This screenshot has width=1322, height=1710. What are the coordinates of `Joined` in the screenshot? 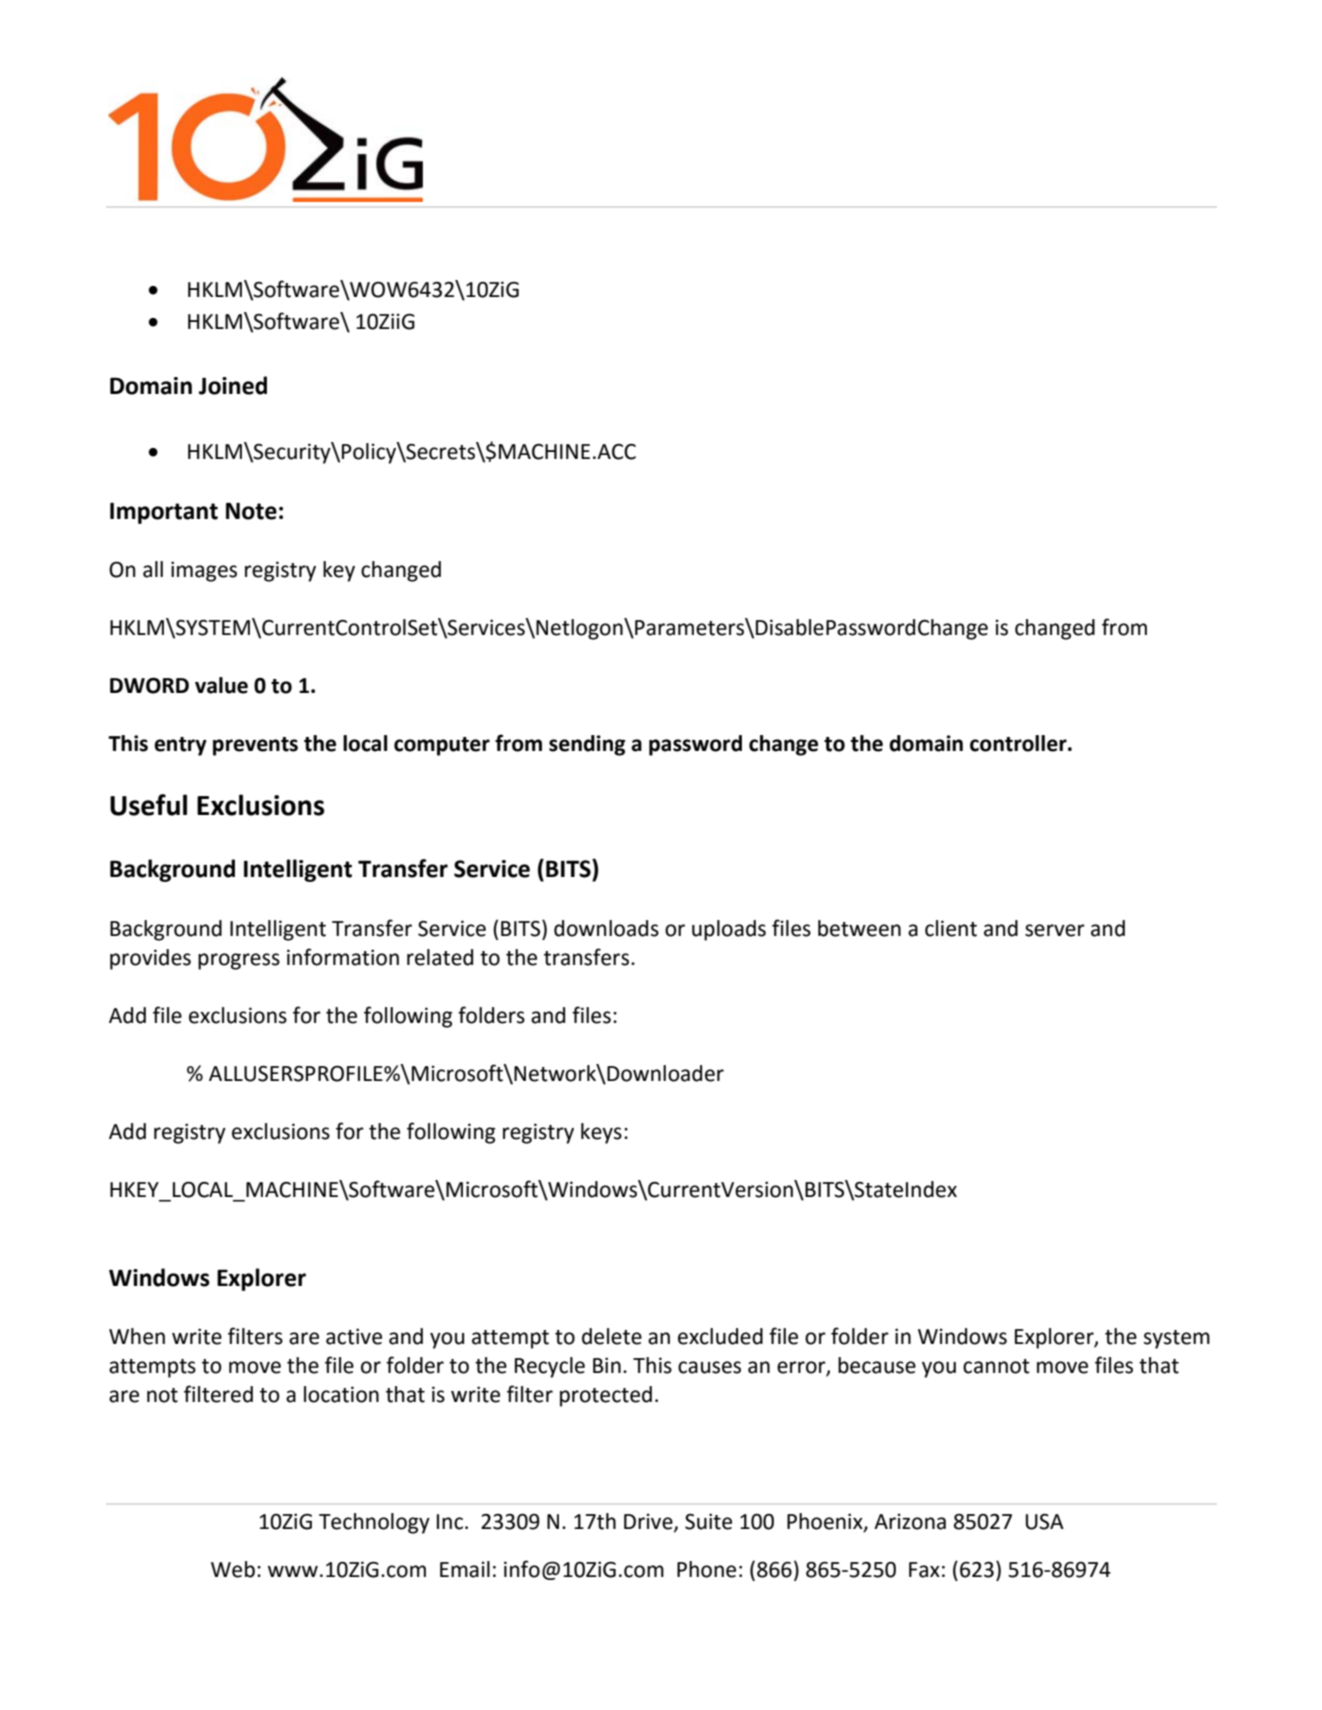 It's located at (233, 385).
